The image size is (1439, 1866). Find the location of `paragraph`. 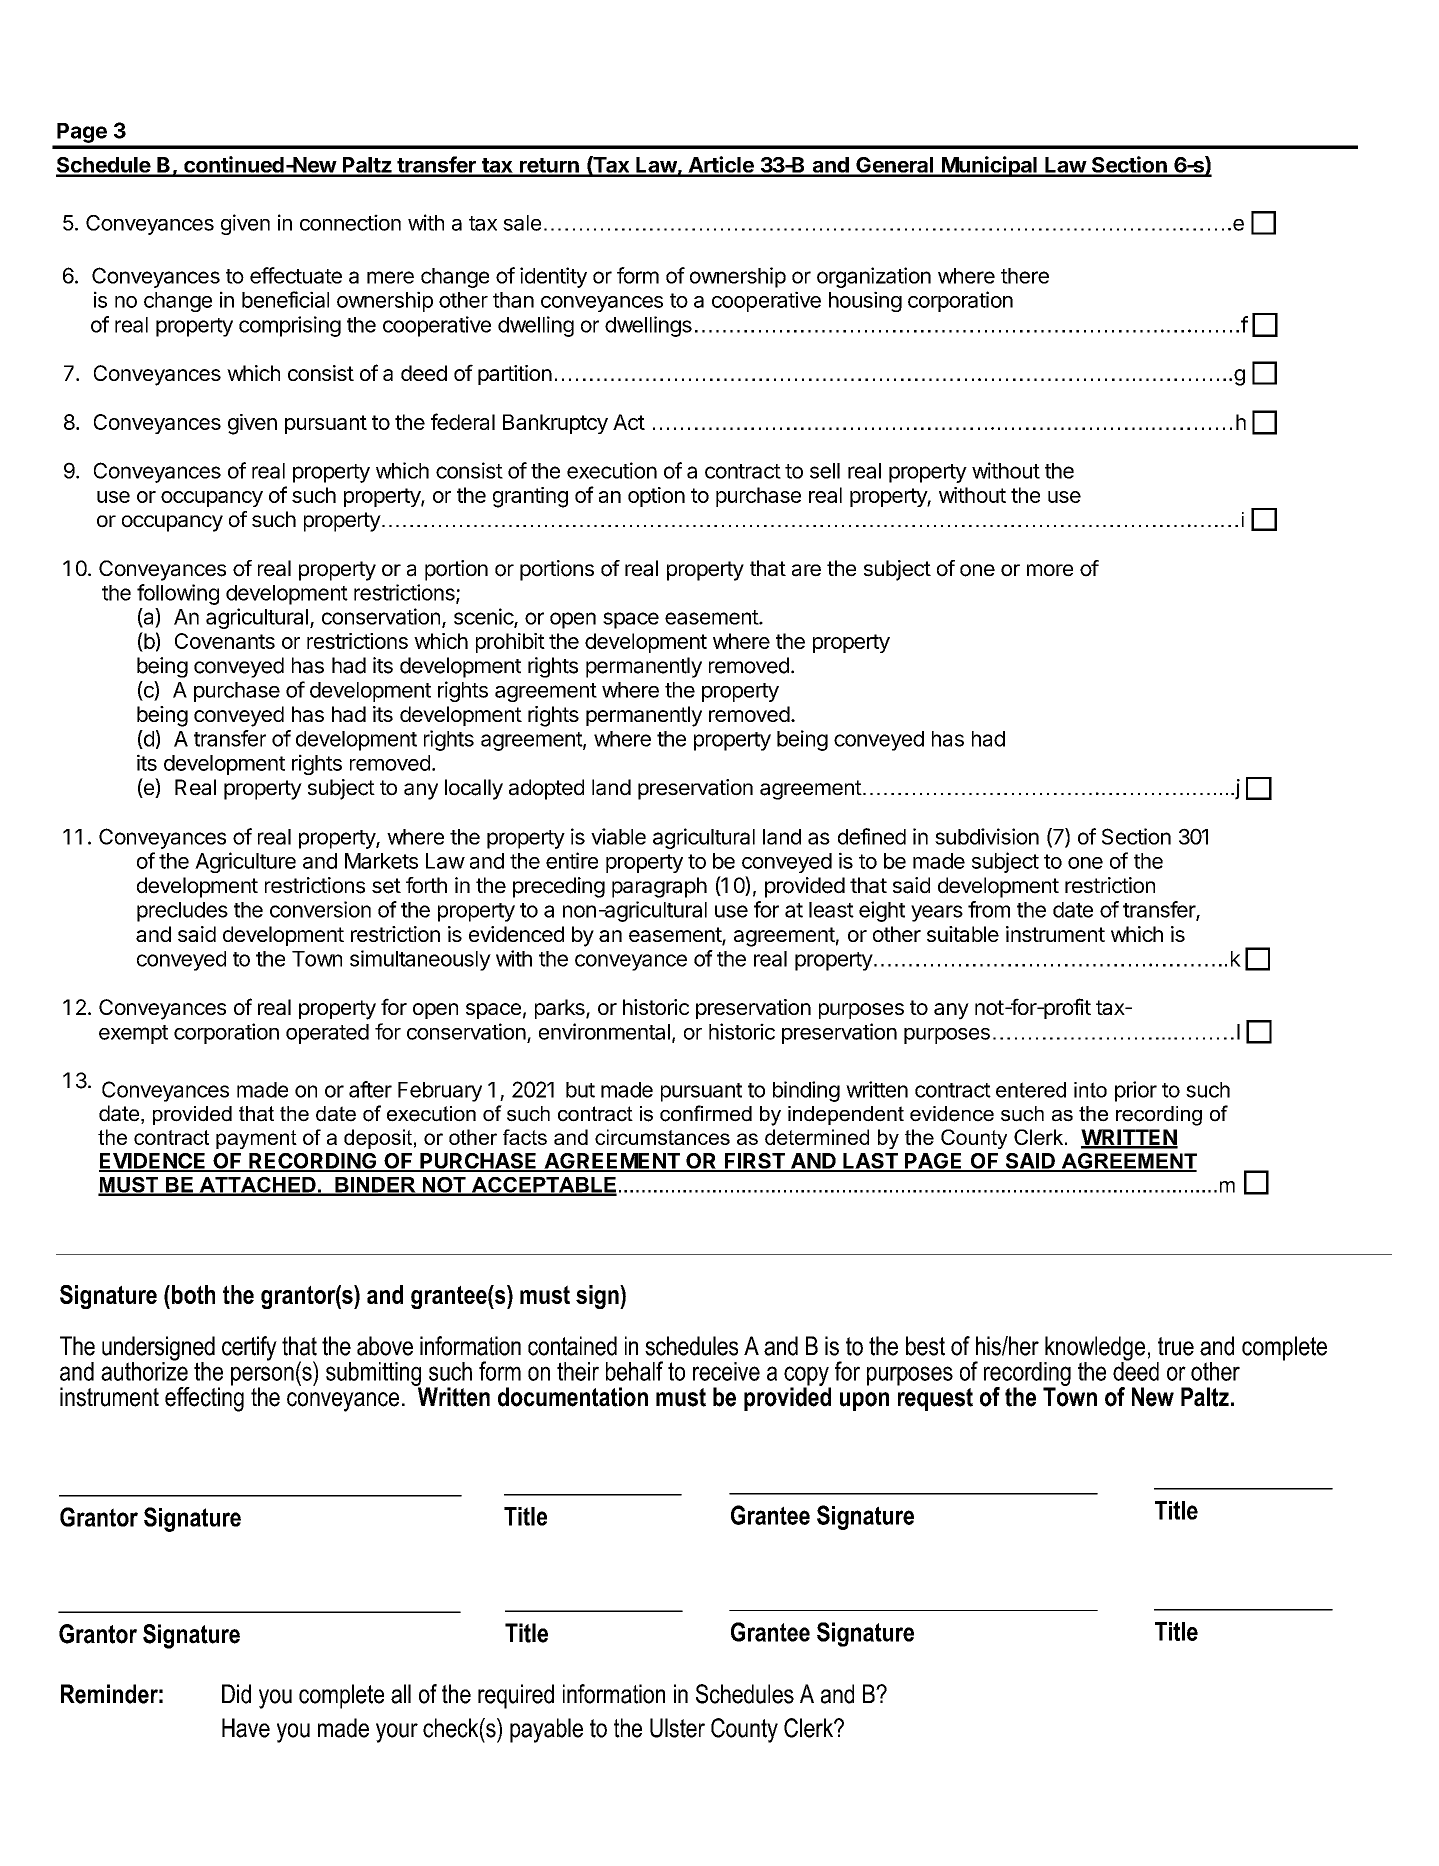

paragraph is located at coordinates (659, 887).
